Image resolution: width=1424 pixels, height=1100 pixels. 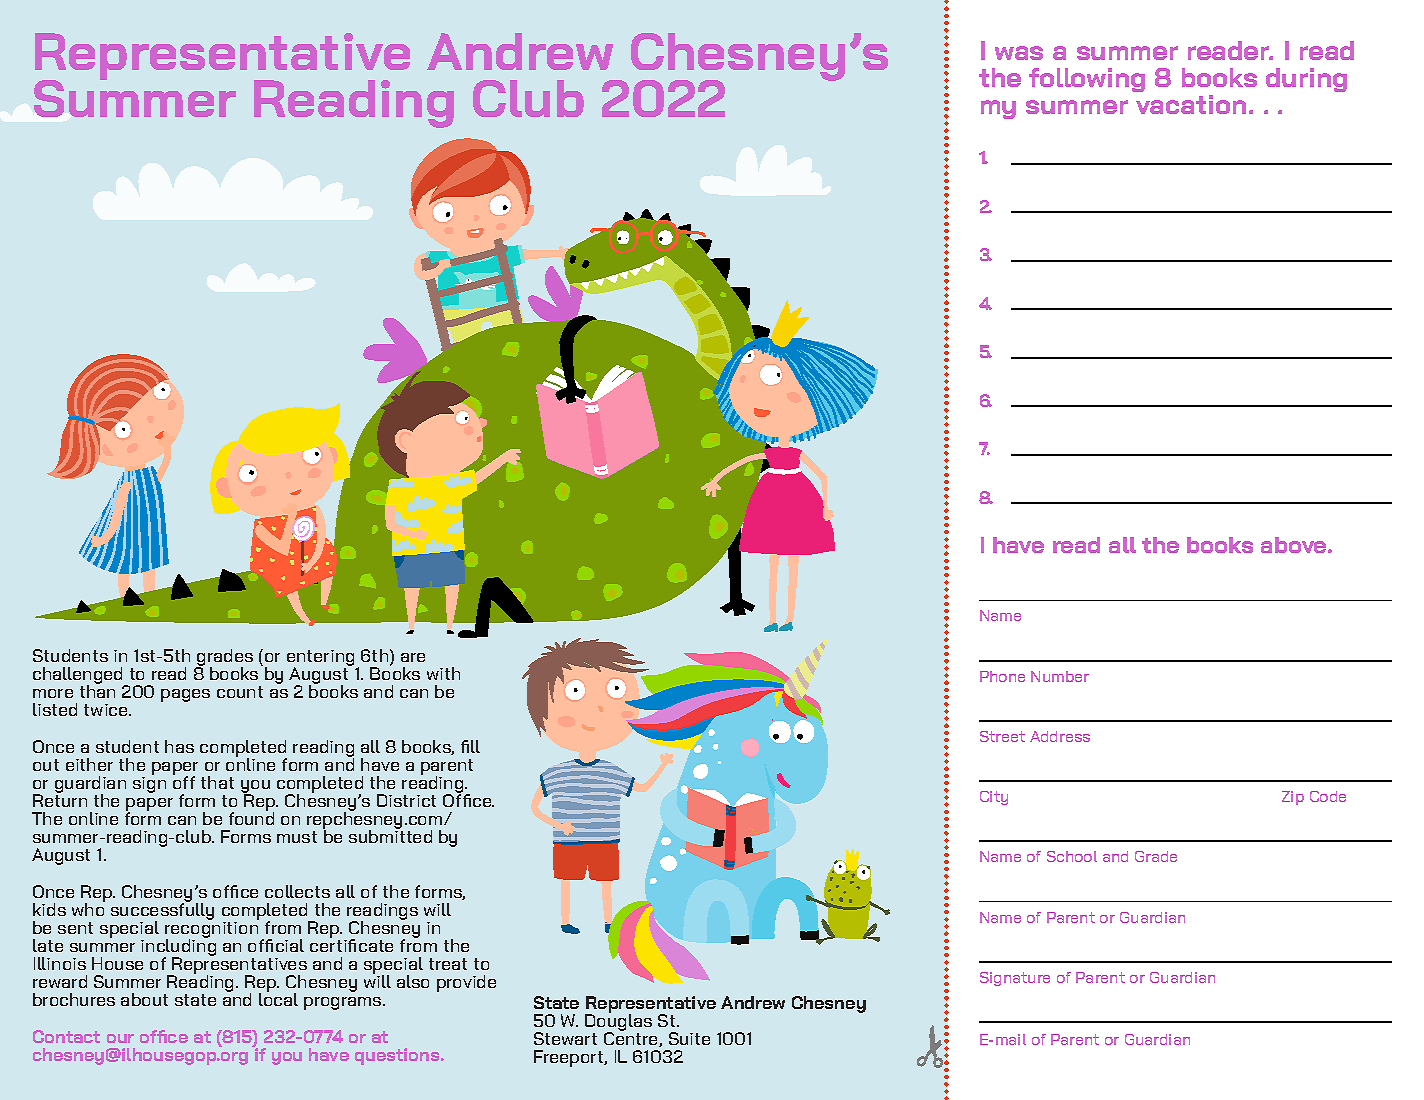 I want to click on vacation, so click(x=1191, y=104).
